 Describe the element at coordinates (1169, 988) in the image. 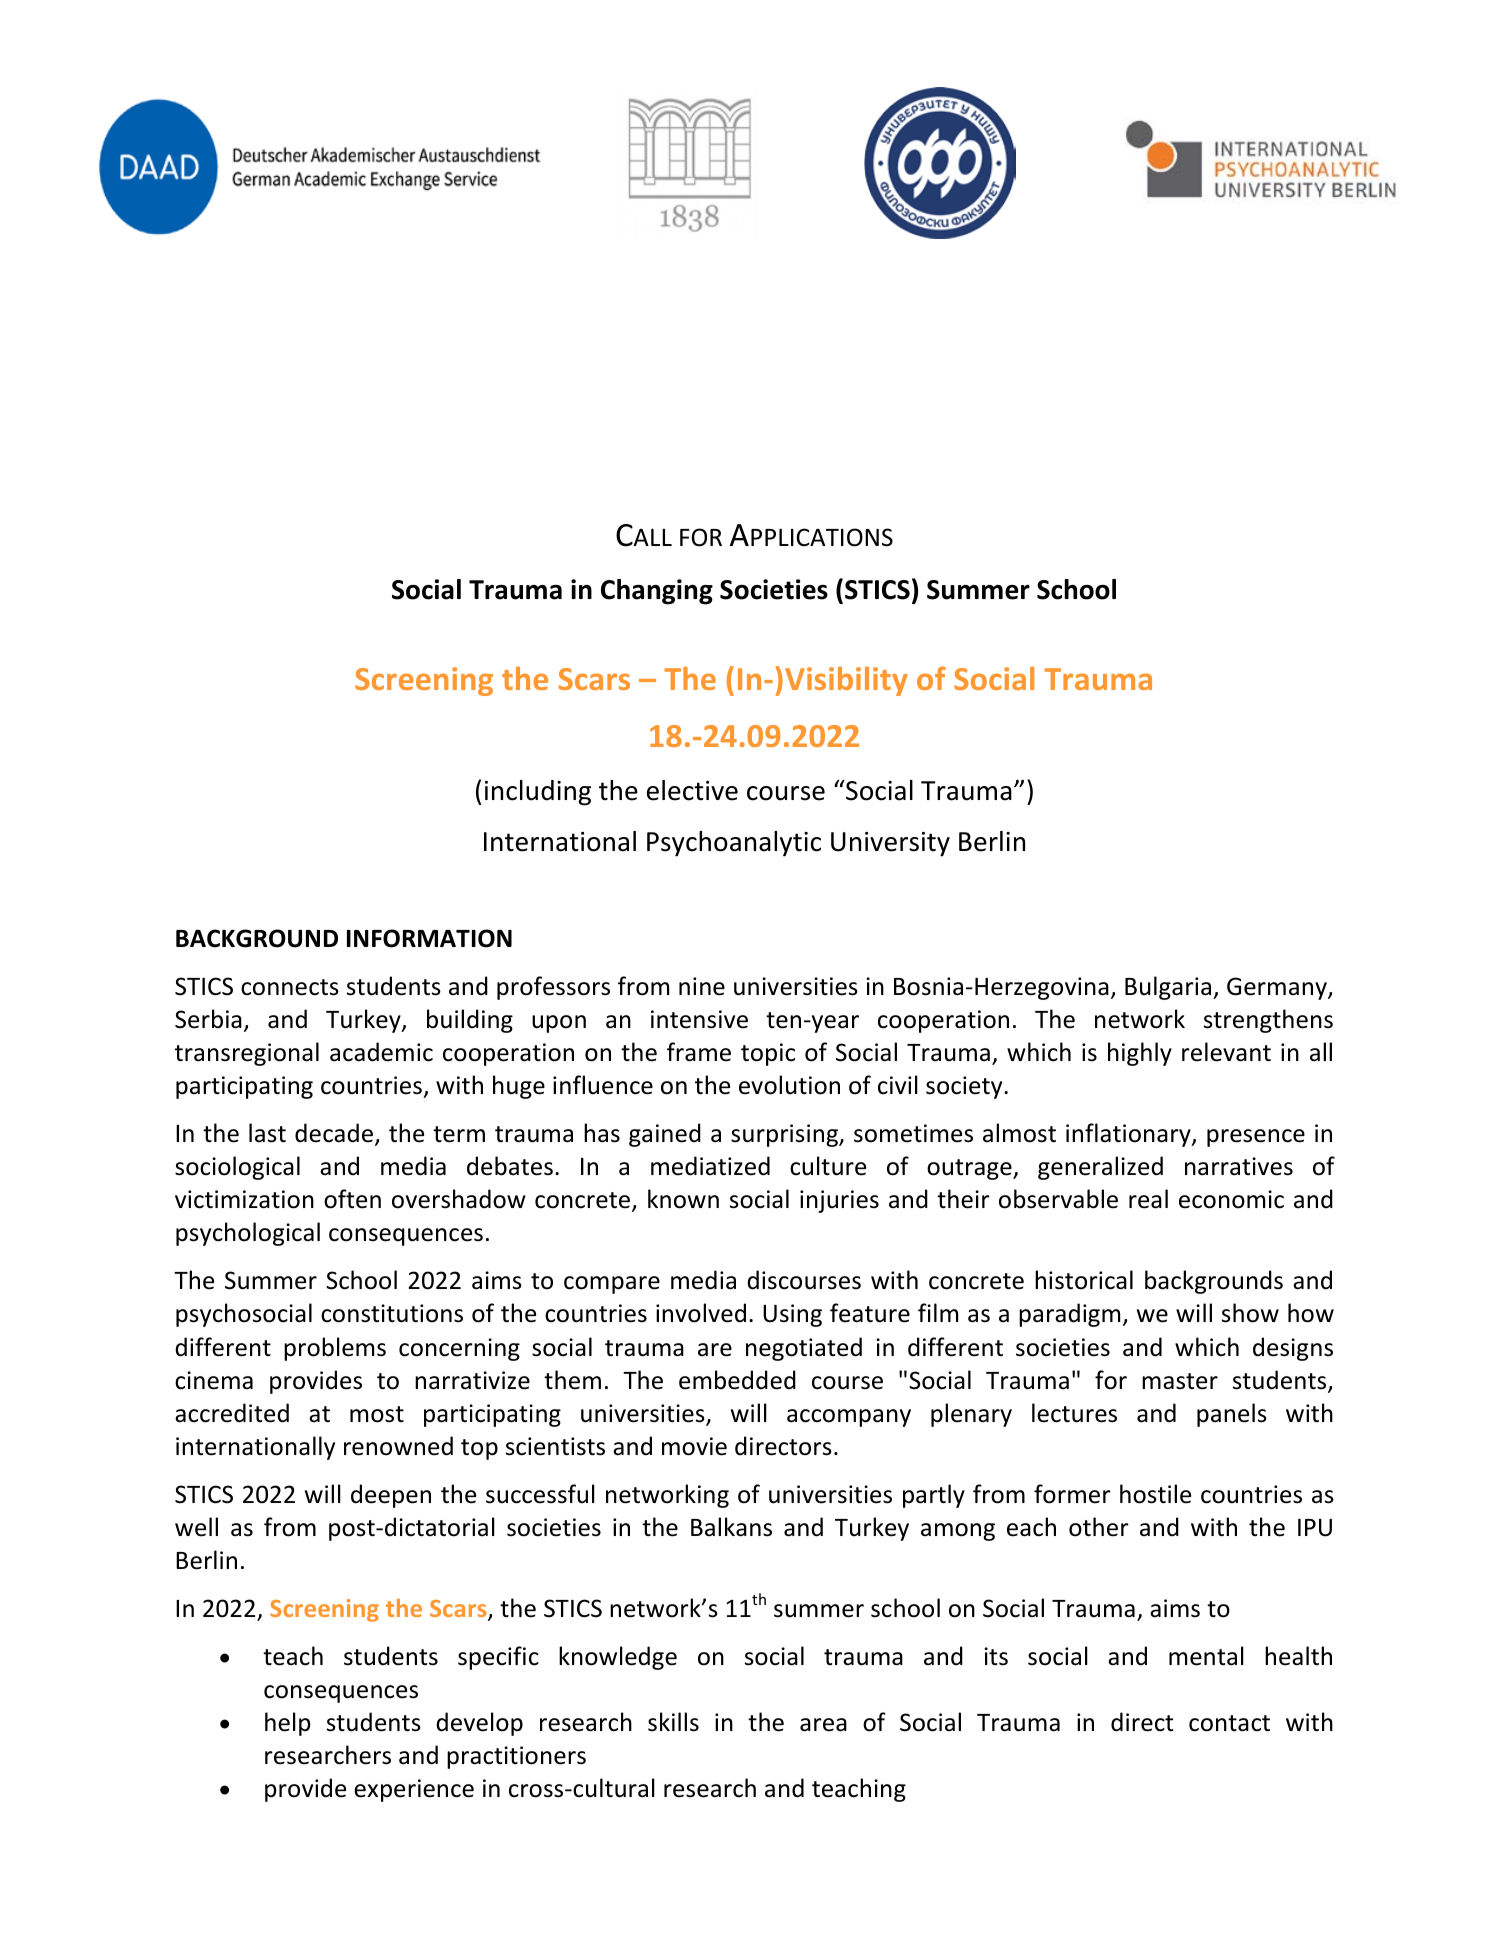

I see `Bulgaria` at that location.
